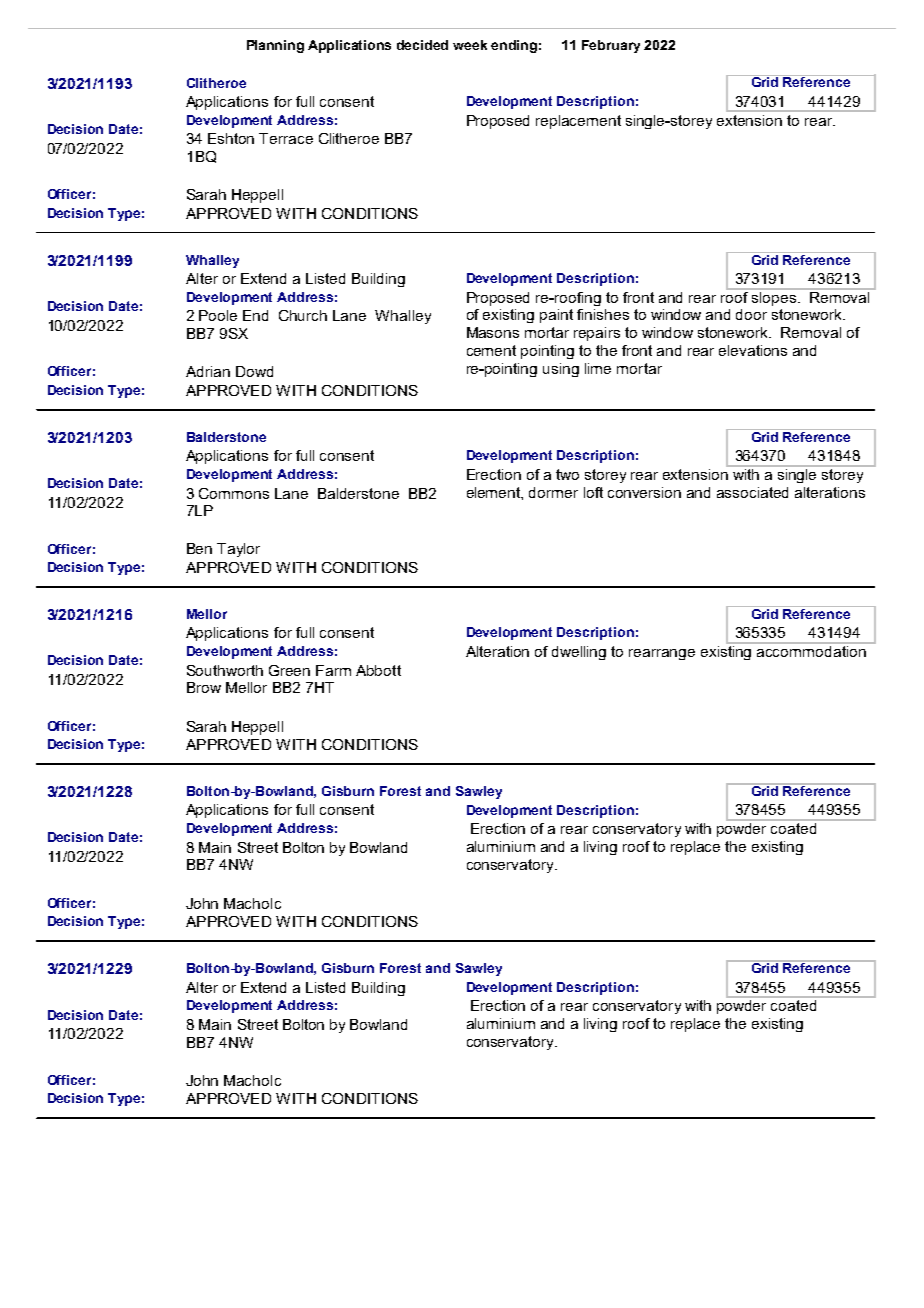 The width and height of the screenshot is (924, 1308). Describe the element at coordinates (254, 371) in the screenshot. I see `Dowd` at that location.
